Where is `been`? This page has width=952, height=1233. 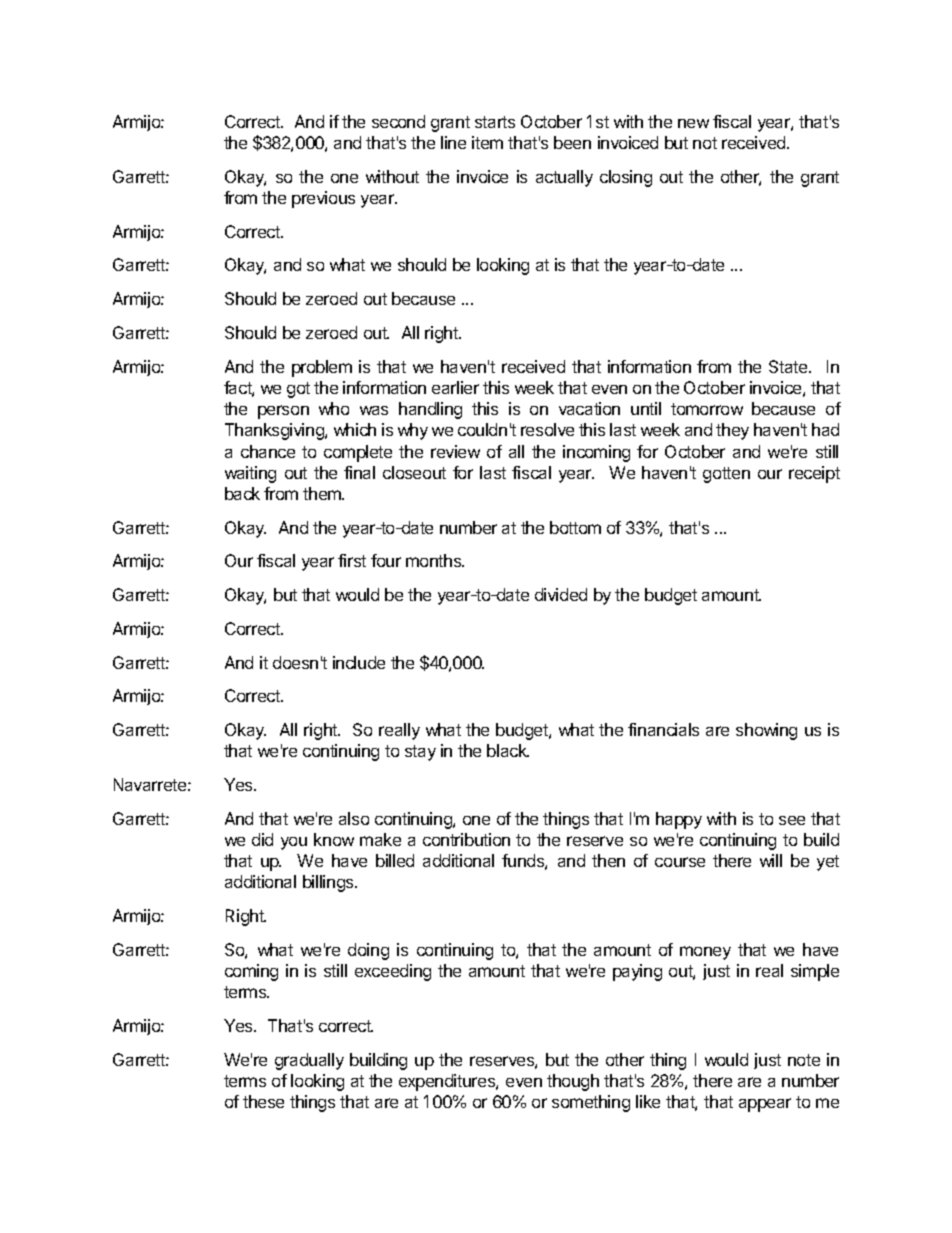 been is located at coordinates (572, 142).
